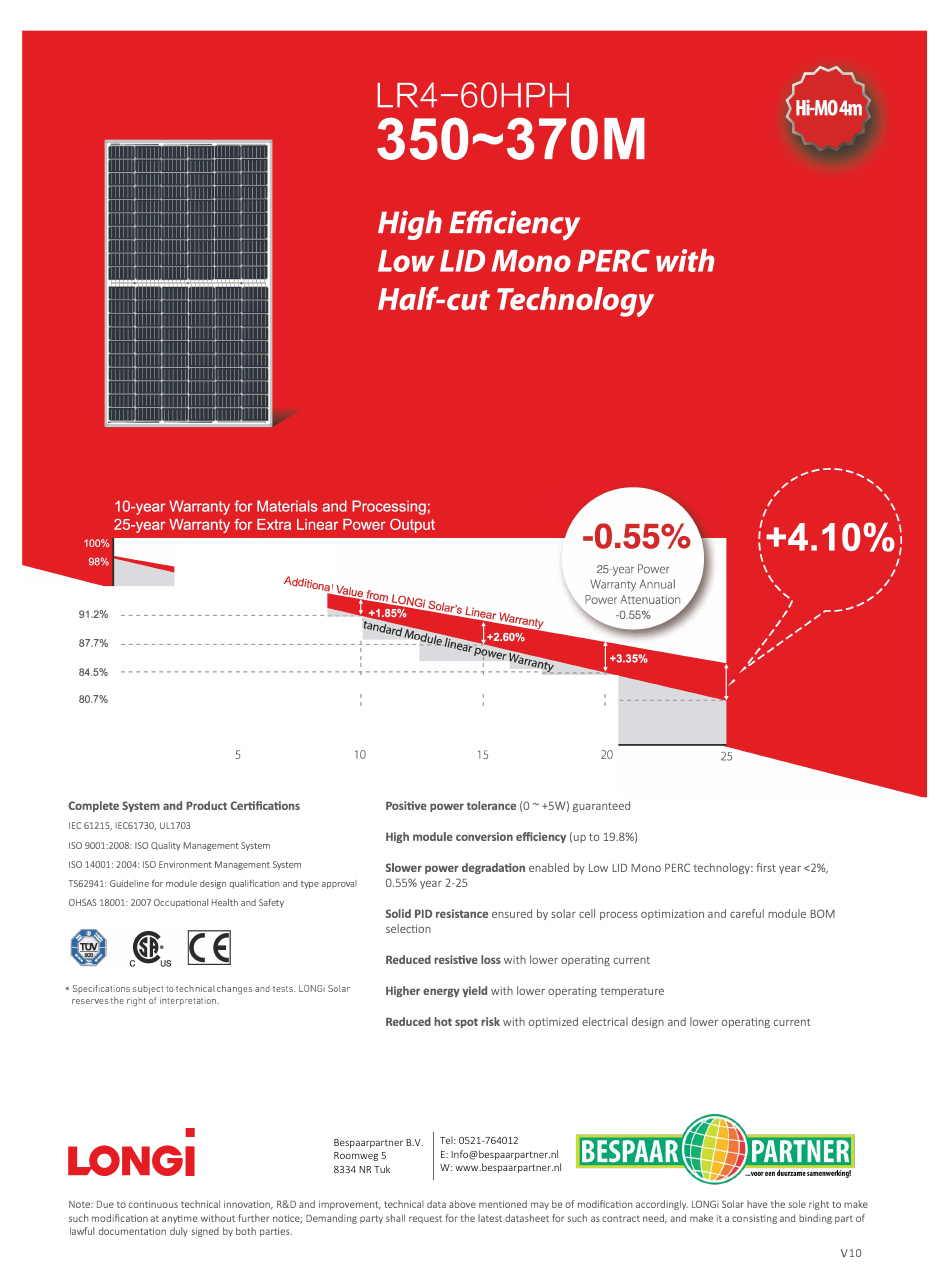 Image resolution: width=949 pixels, height=1288 pixels. Describe the element at coordinates (601, 806) in the page. I see `guaranteed` at that location.
